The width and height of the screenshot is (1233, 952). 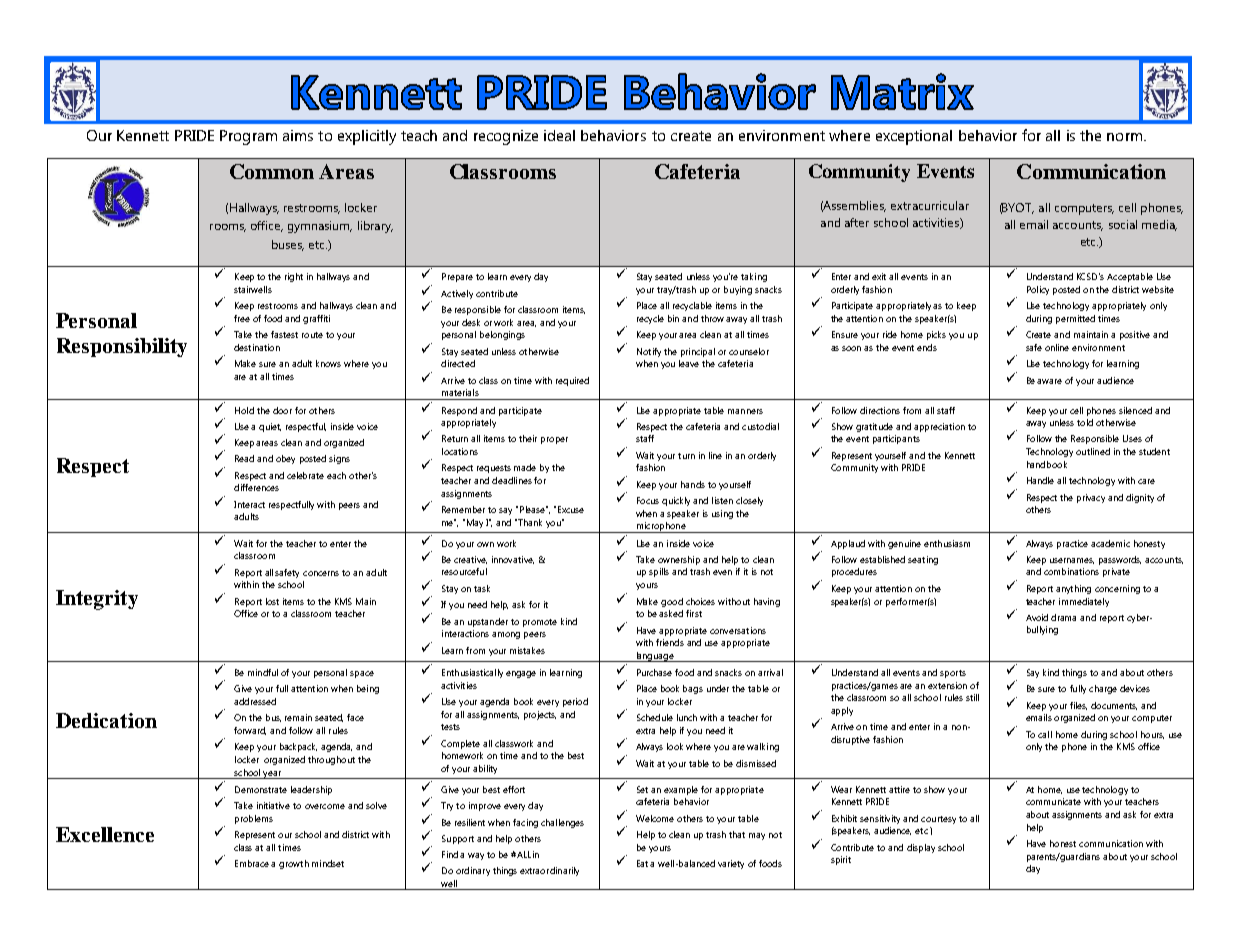 What do you see at coordinates (1126, 137) in the screenshot?
I see `norm` at bounding box center [1126, 137].
